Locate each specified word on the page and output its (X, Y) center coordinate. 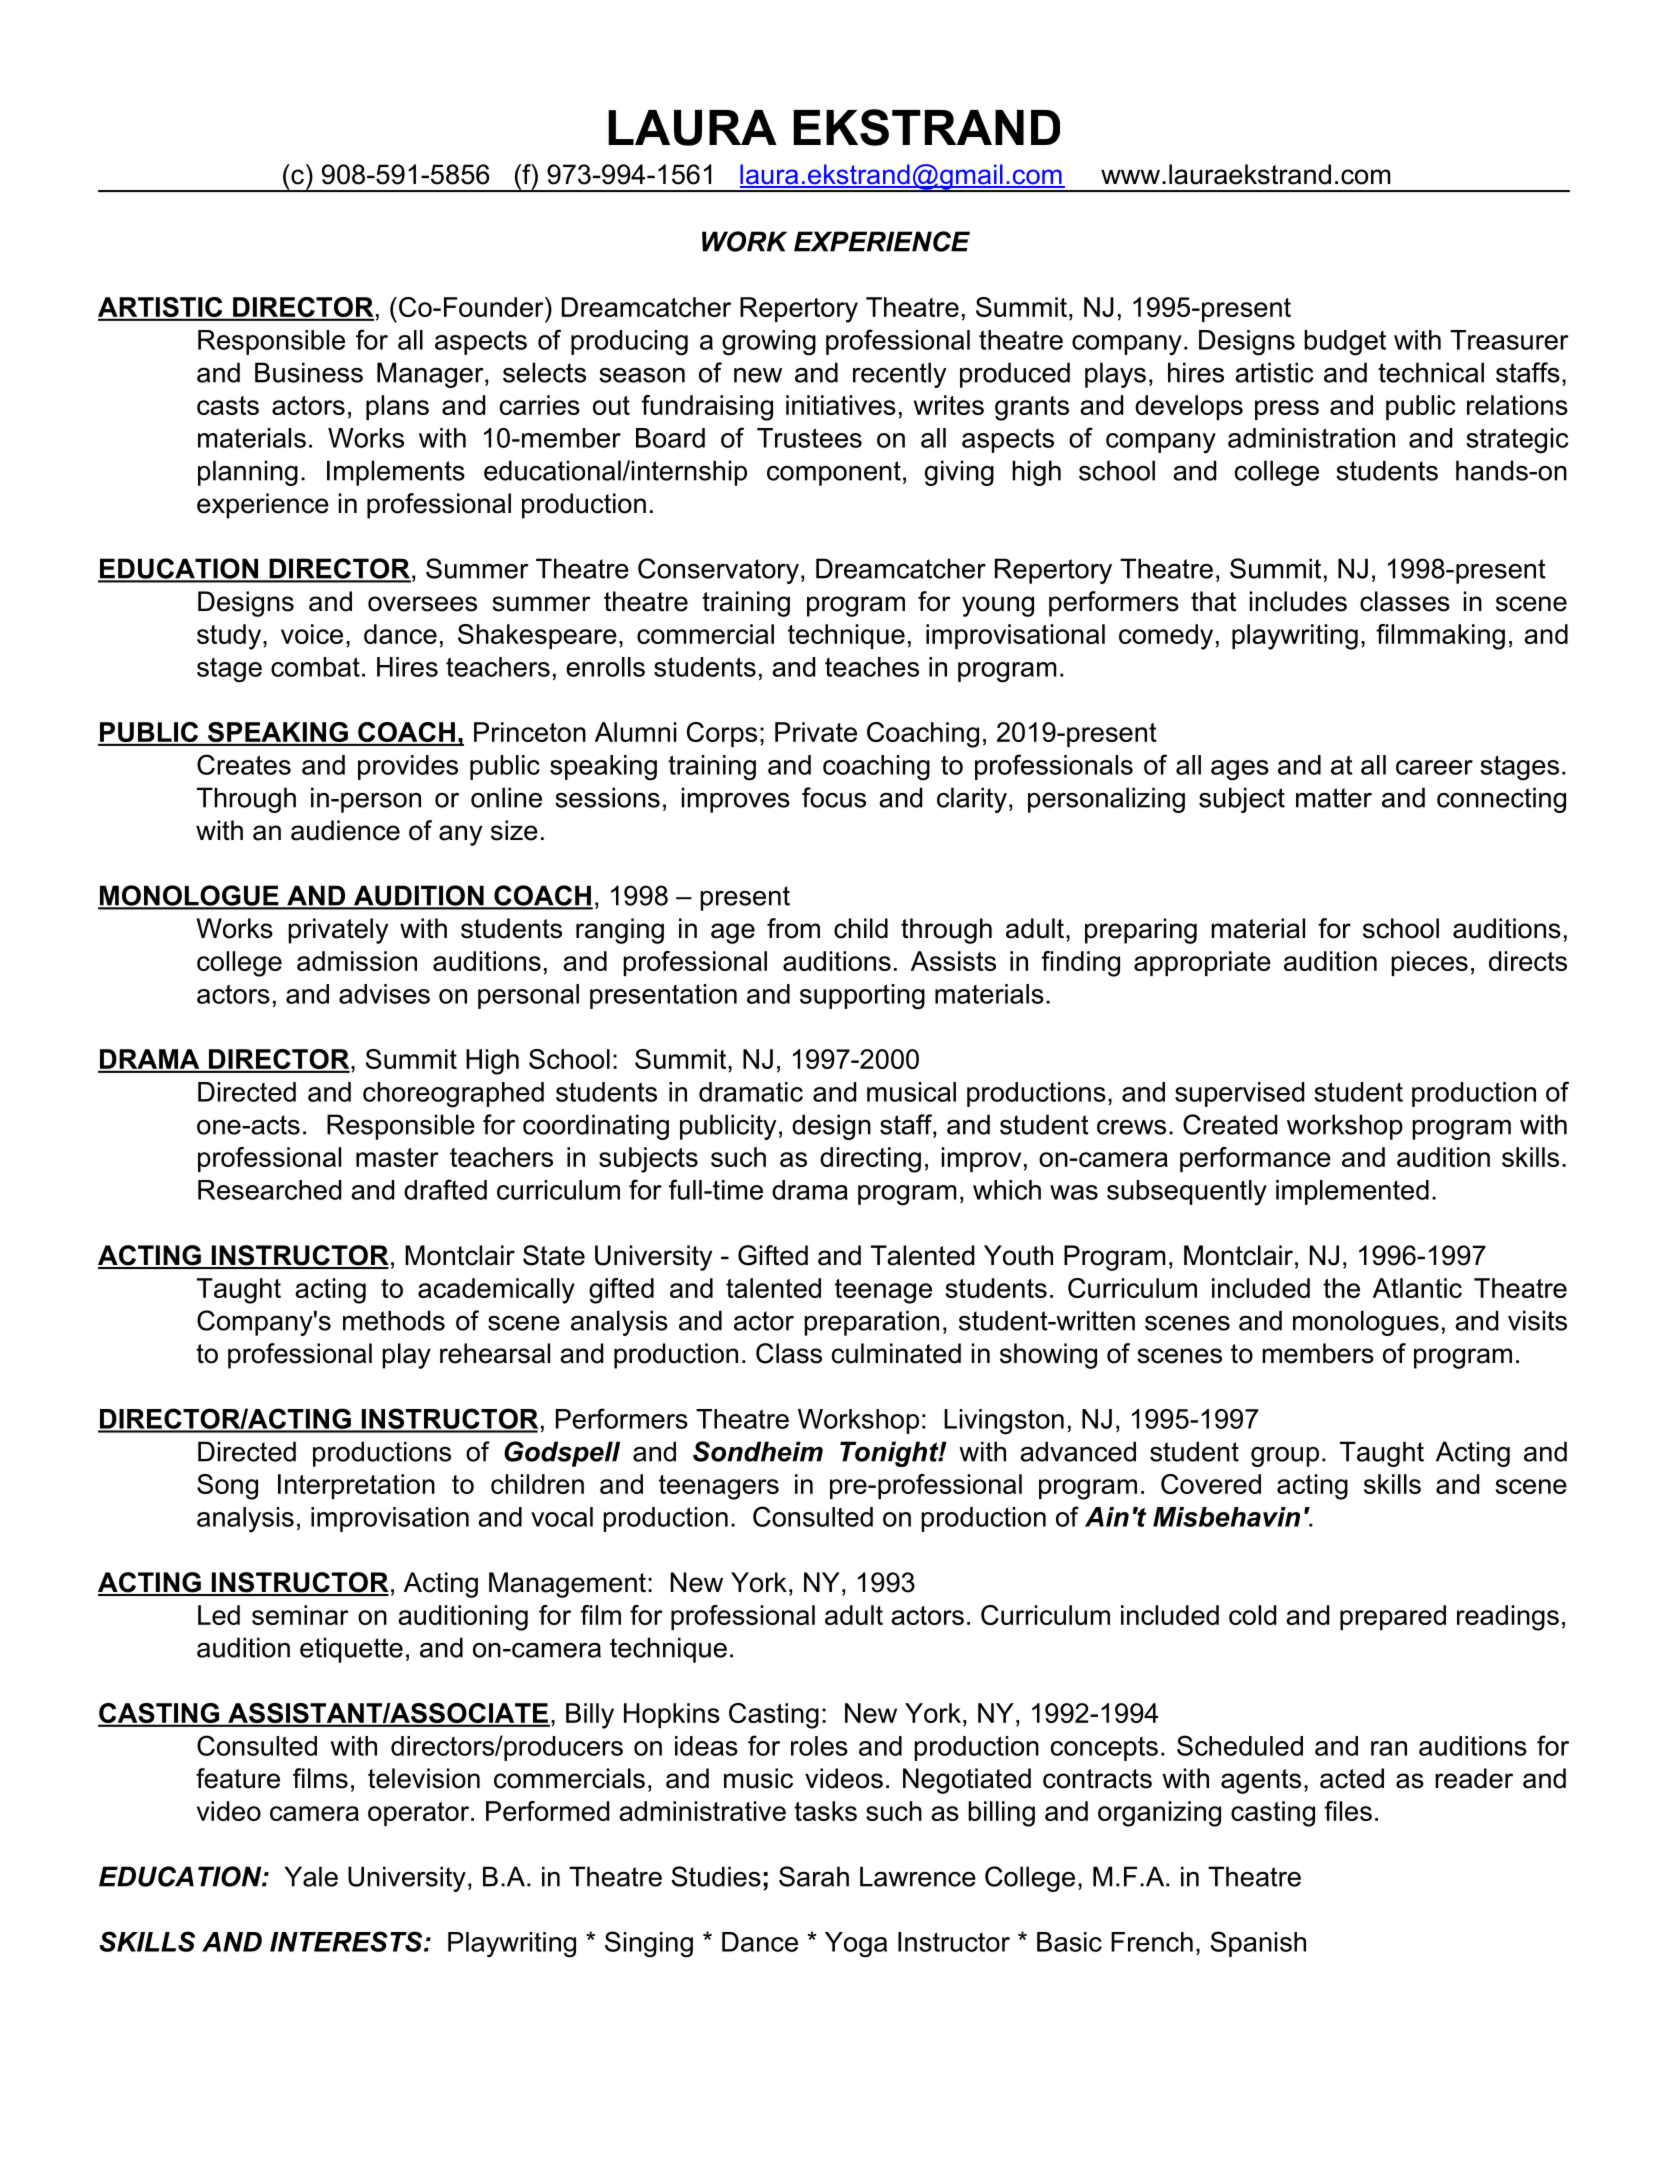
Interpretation (356, 1486)
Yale (311, 1876)
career (1434, 767)
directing (870, 1160)
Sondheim (758, 1451)
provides (408, 767)
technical (1431, 372)
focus (834, 797)
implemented (1352, 1192)
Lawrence (918, 1876)
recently (900, 375)
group (1285, 1457)
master (397, 1157)
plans (397, 407)
